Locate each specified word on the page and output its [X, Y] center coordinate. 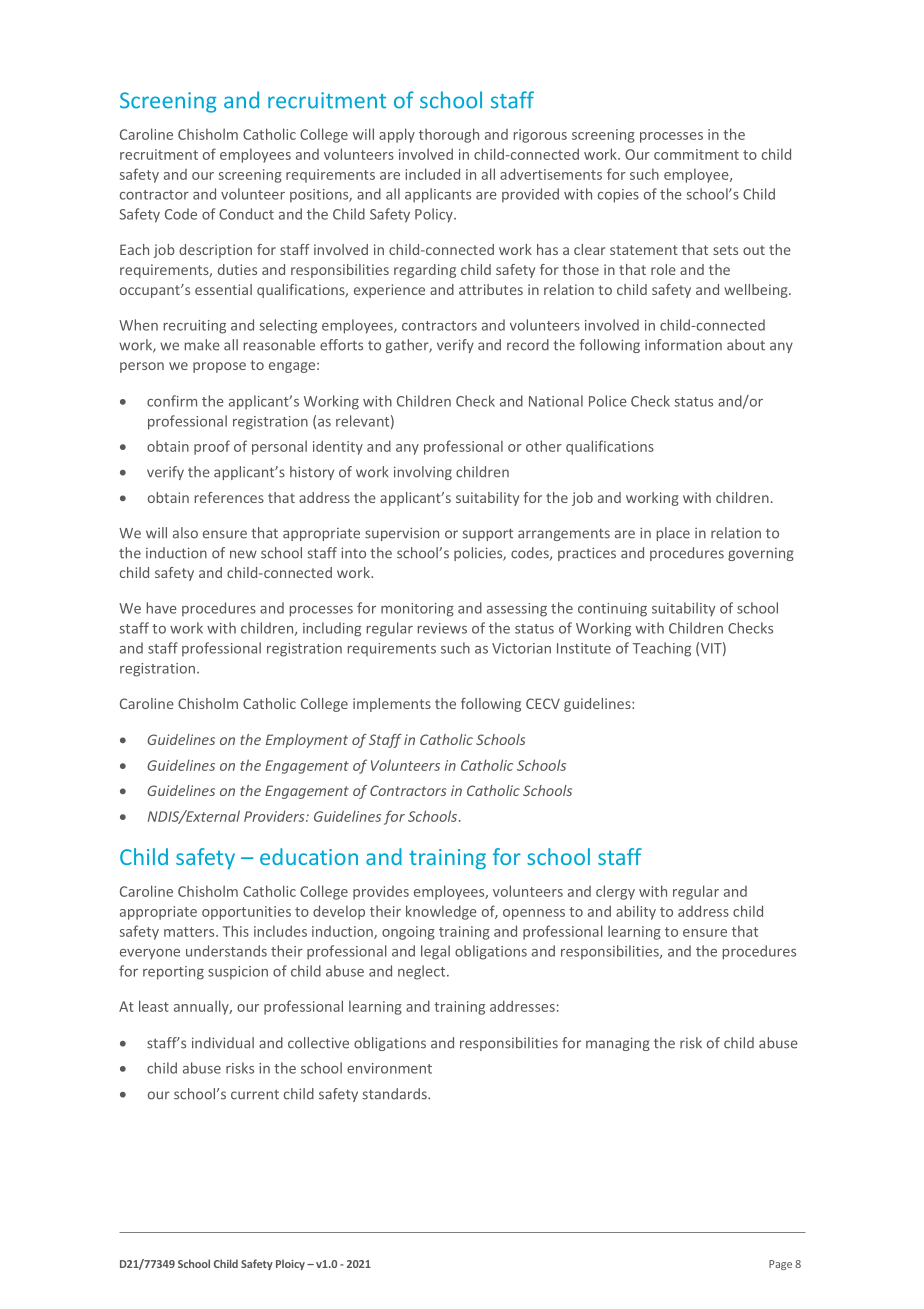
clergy [615, 892]
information [683, 345]
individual [223, 1043]
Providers [275, 816]
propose [219, 367]
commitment [696, 154]
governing [761, 554]
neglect [423, 972]
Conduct [246, 214]
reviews [442, 628]
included [432, 174]
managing [618, 1044]
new [243, 554]
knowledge [441, 912]
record [528, 345]
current [255, 1095]
